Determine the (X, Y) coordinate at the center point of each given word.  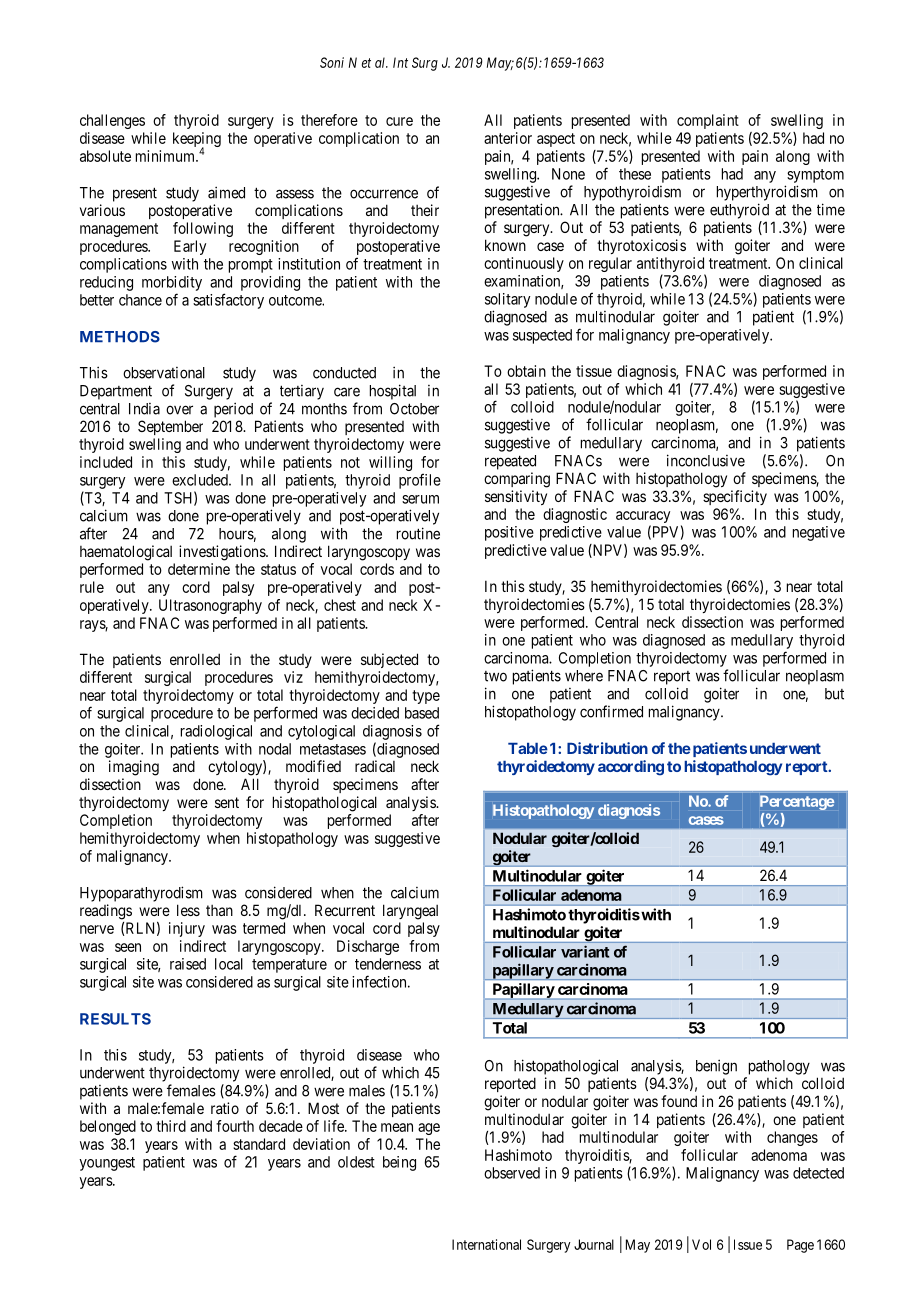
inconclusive (706, 460)
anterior (508, 138)
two (495, 676)
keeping (197, 141)
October (414, 409)
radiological (216, 732)
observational (164, 373)
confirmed (611, 711)
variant (585, 951)
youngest (107, 1164)
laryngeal (410, 912)
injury (187, 929)
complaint (708, 121)
